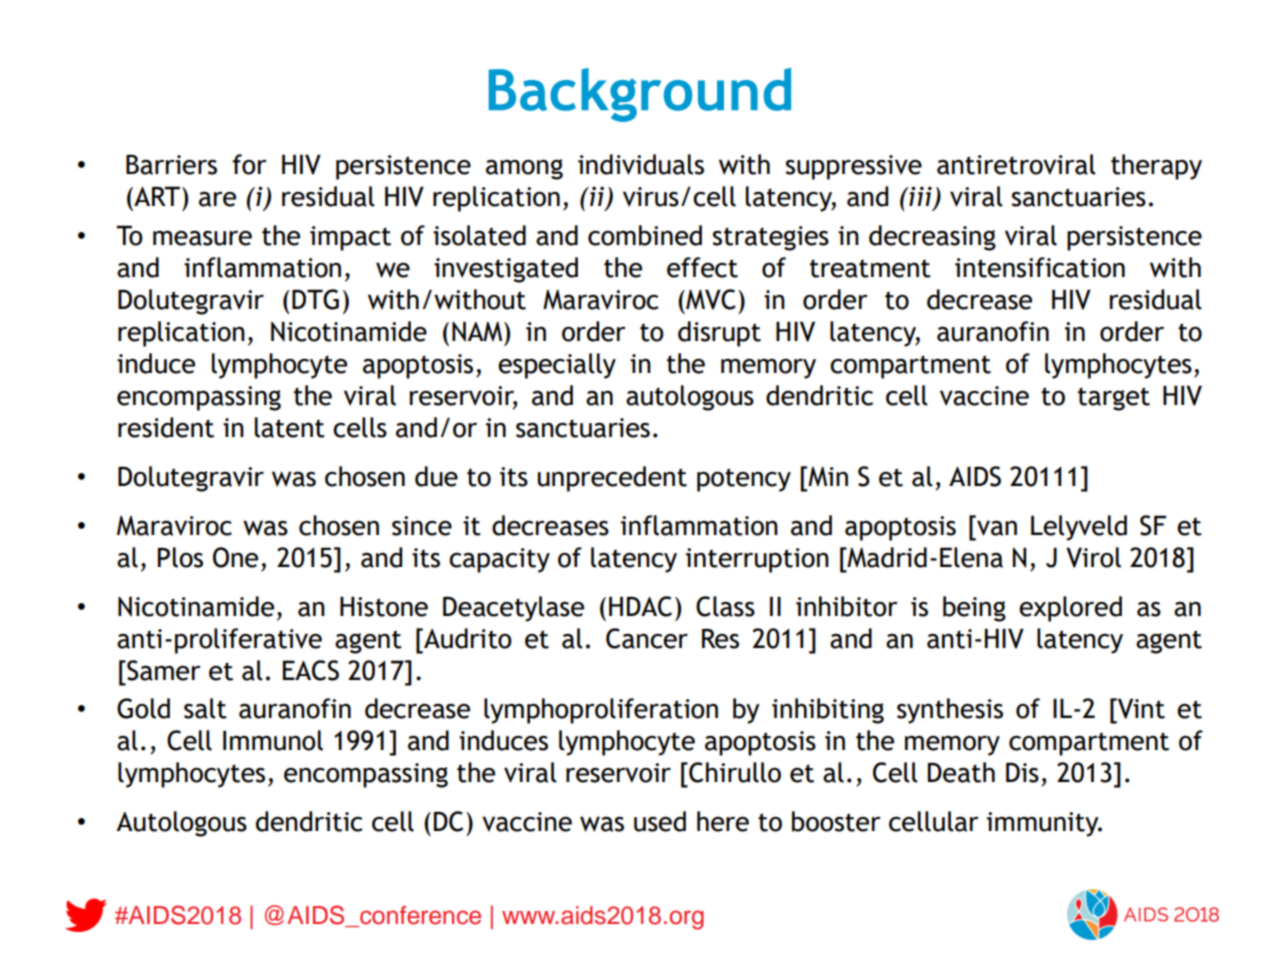 The height and width of the page is (960, 1279). What do you see at coordinates (1093, 557) in the page?
I see `Virol` at bounding box center [1093, 557].
